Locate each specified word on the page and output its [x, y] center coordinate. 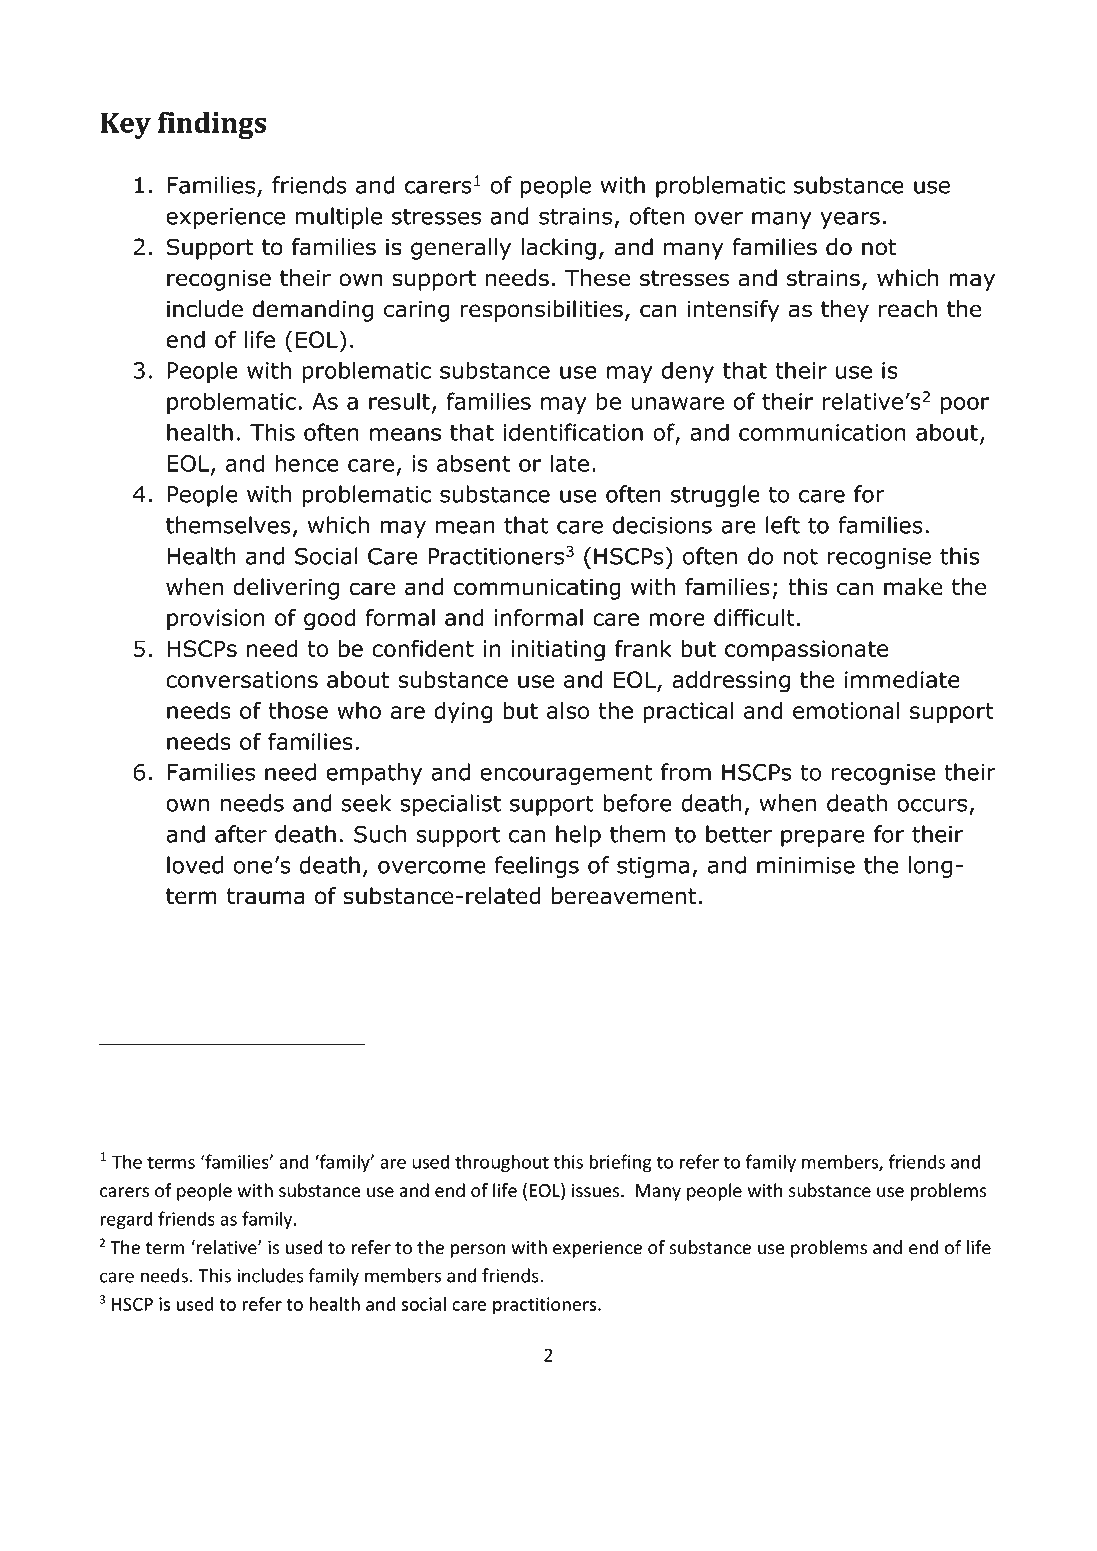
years [850, 220]
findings [212, 125]
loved [195, 865]
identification [573, 432]
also [568, 710]
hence [307, 463]
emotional [846, 710]
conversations [242, 679]
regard [126, 1220]
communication [822, 432]
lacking [558, 249]
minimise [806, 865]
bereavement [624, 896]
